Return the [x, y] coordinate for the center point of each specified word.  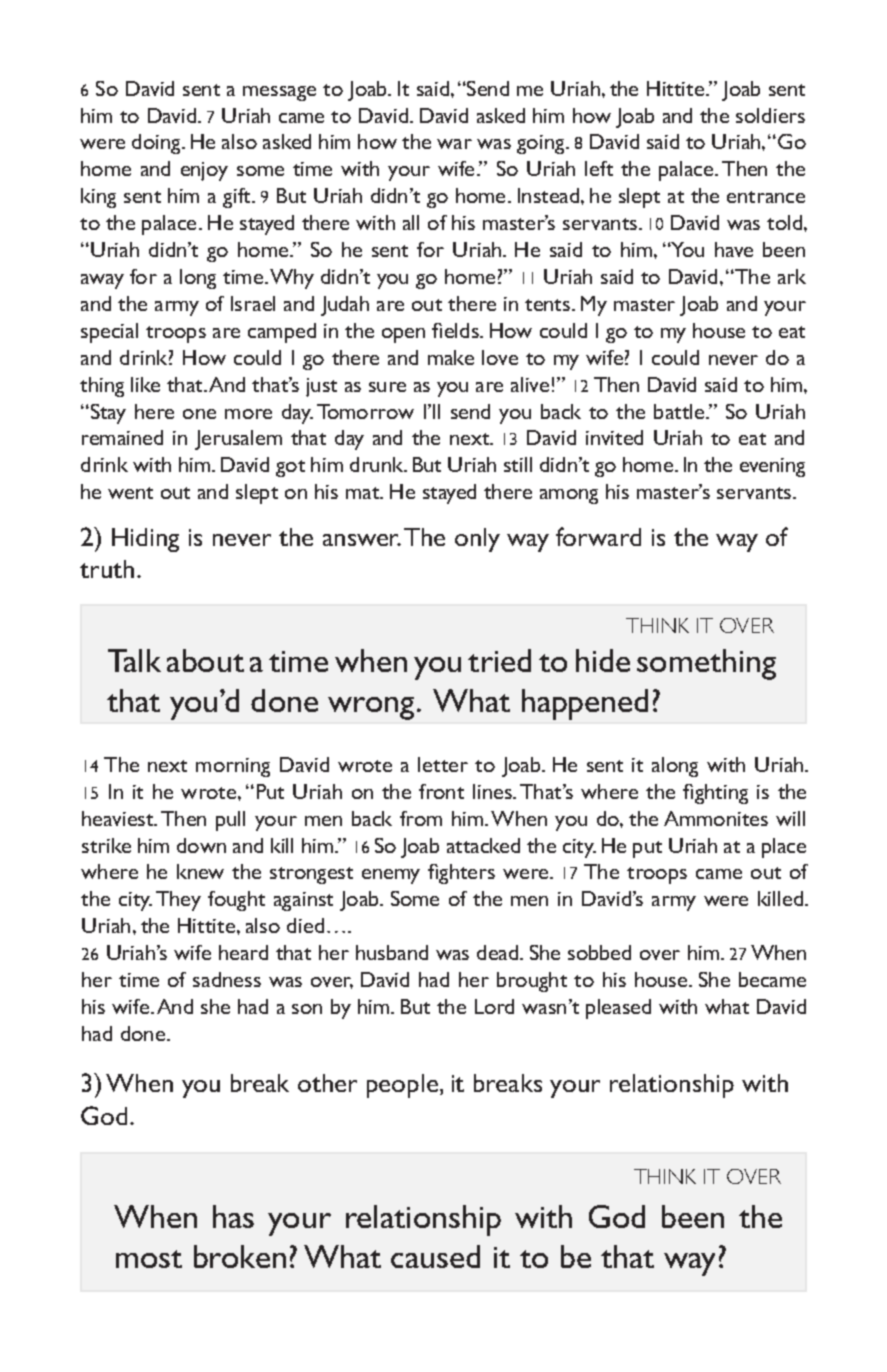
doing [157, 144]
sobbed [599, 952]
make [451, 357]
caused [435, 1256]
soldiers [770, 115]
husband [392, 952]
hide [603, 660]
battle [680, 411]
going [542, 144]
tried [499, 660]
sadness [227, 979]
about [205, 660]
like [145, 384]
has [233, 1216]
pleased [618, 1009]
